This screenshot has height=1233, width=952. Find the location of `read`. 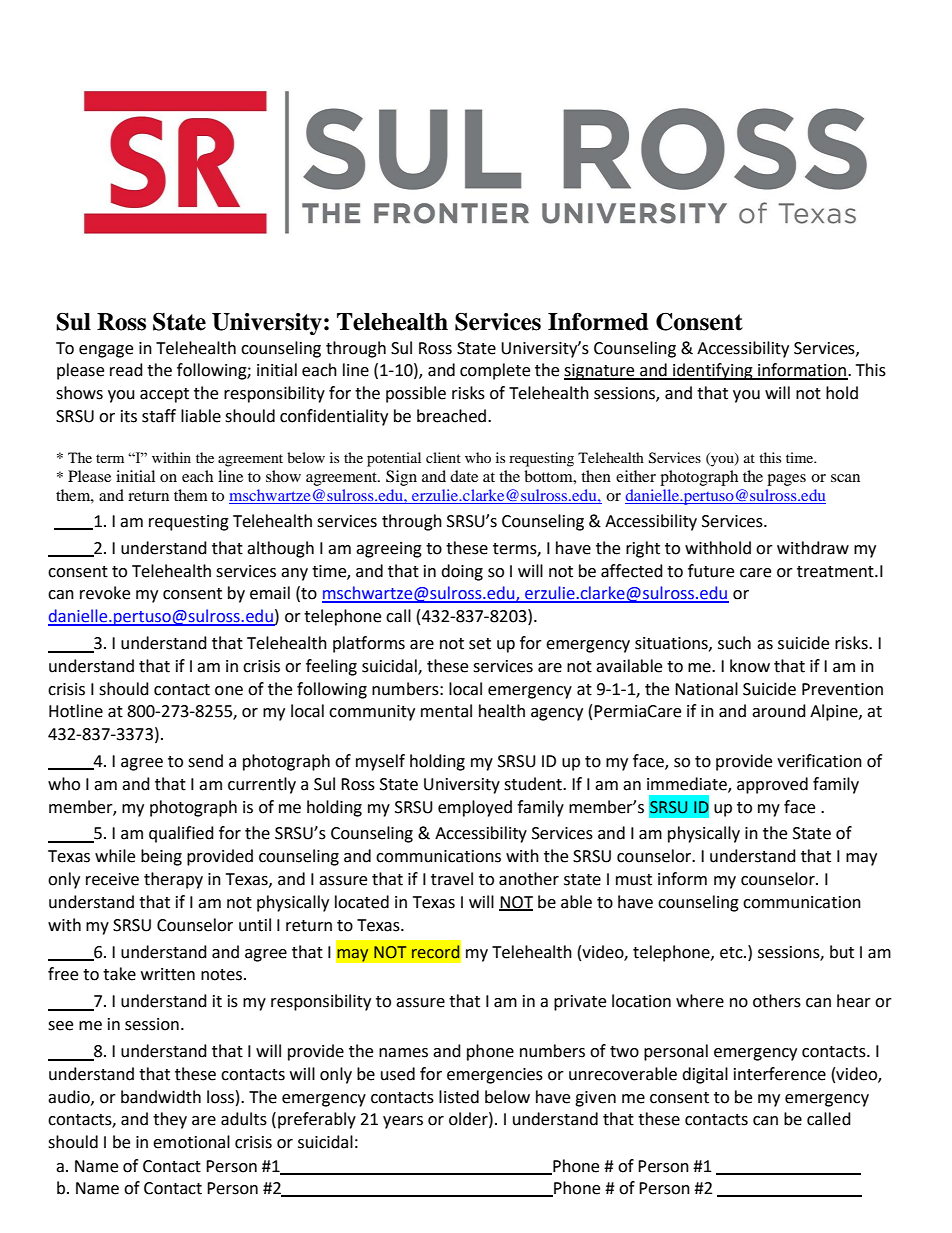

read is located at coordinates (126, 370).
